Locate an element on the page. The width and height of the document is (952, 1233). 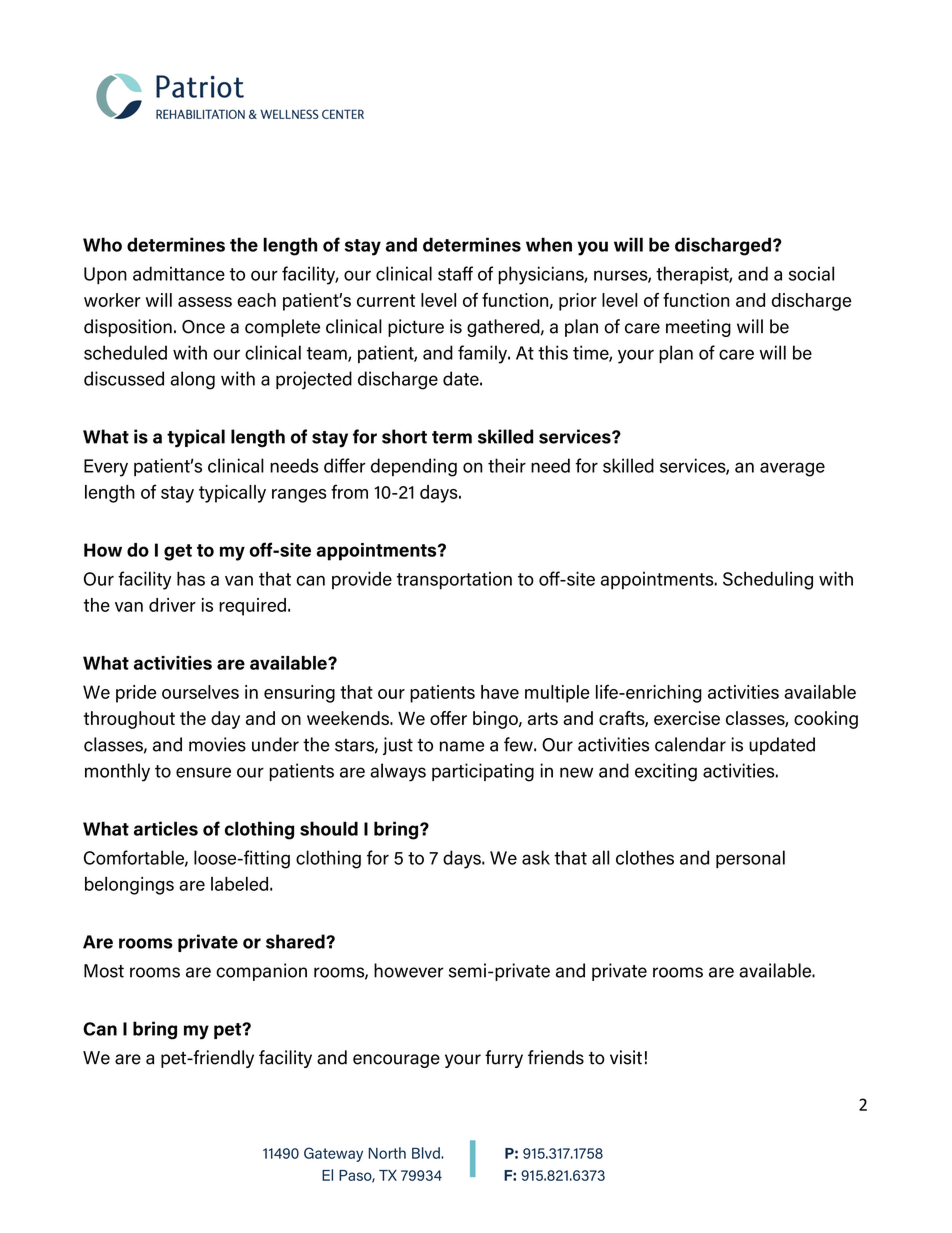
articles is located at coordinates (166, 828).
